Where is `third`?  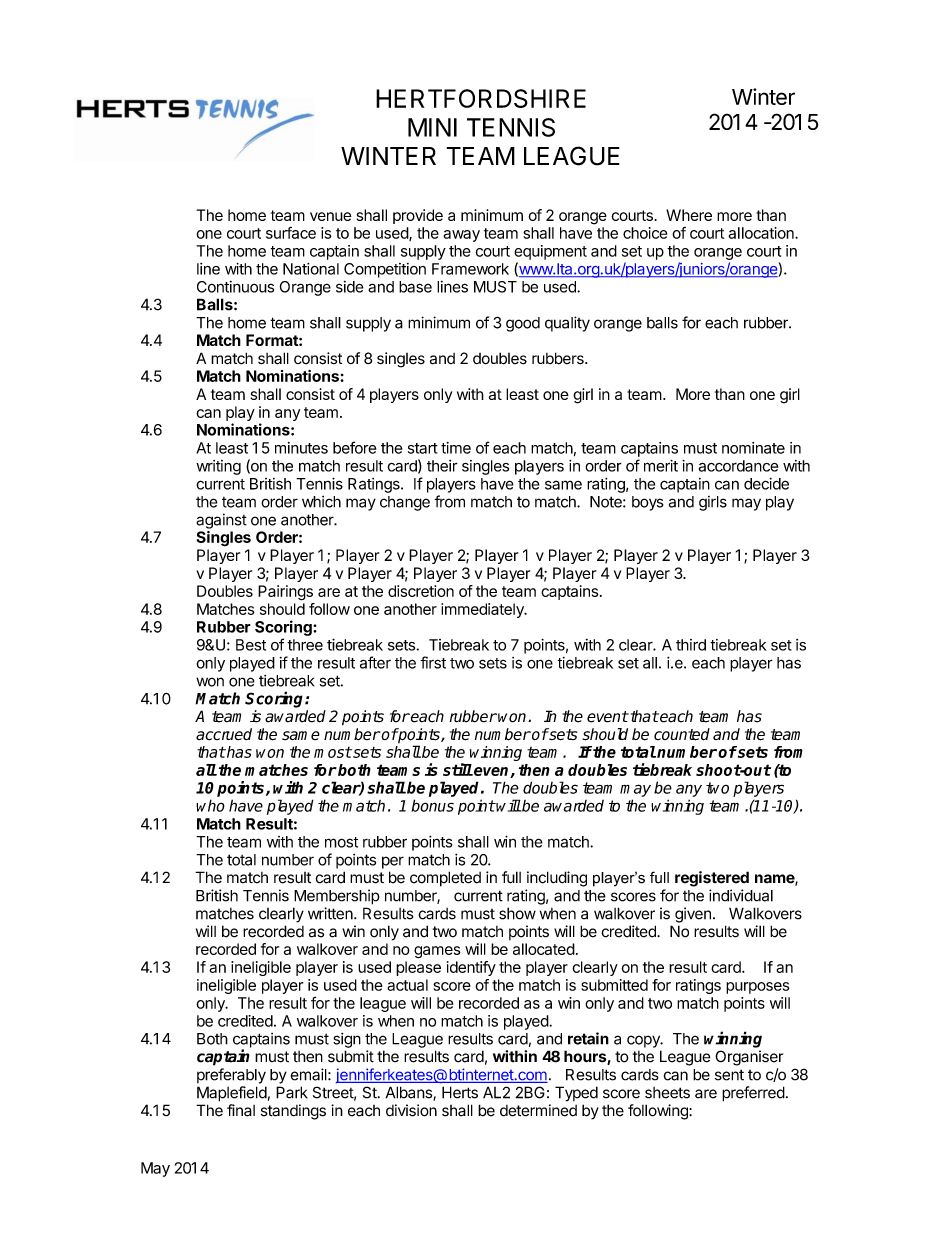
third is located at coordinates (691, 645).
